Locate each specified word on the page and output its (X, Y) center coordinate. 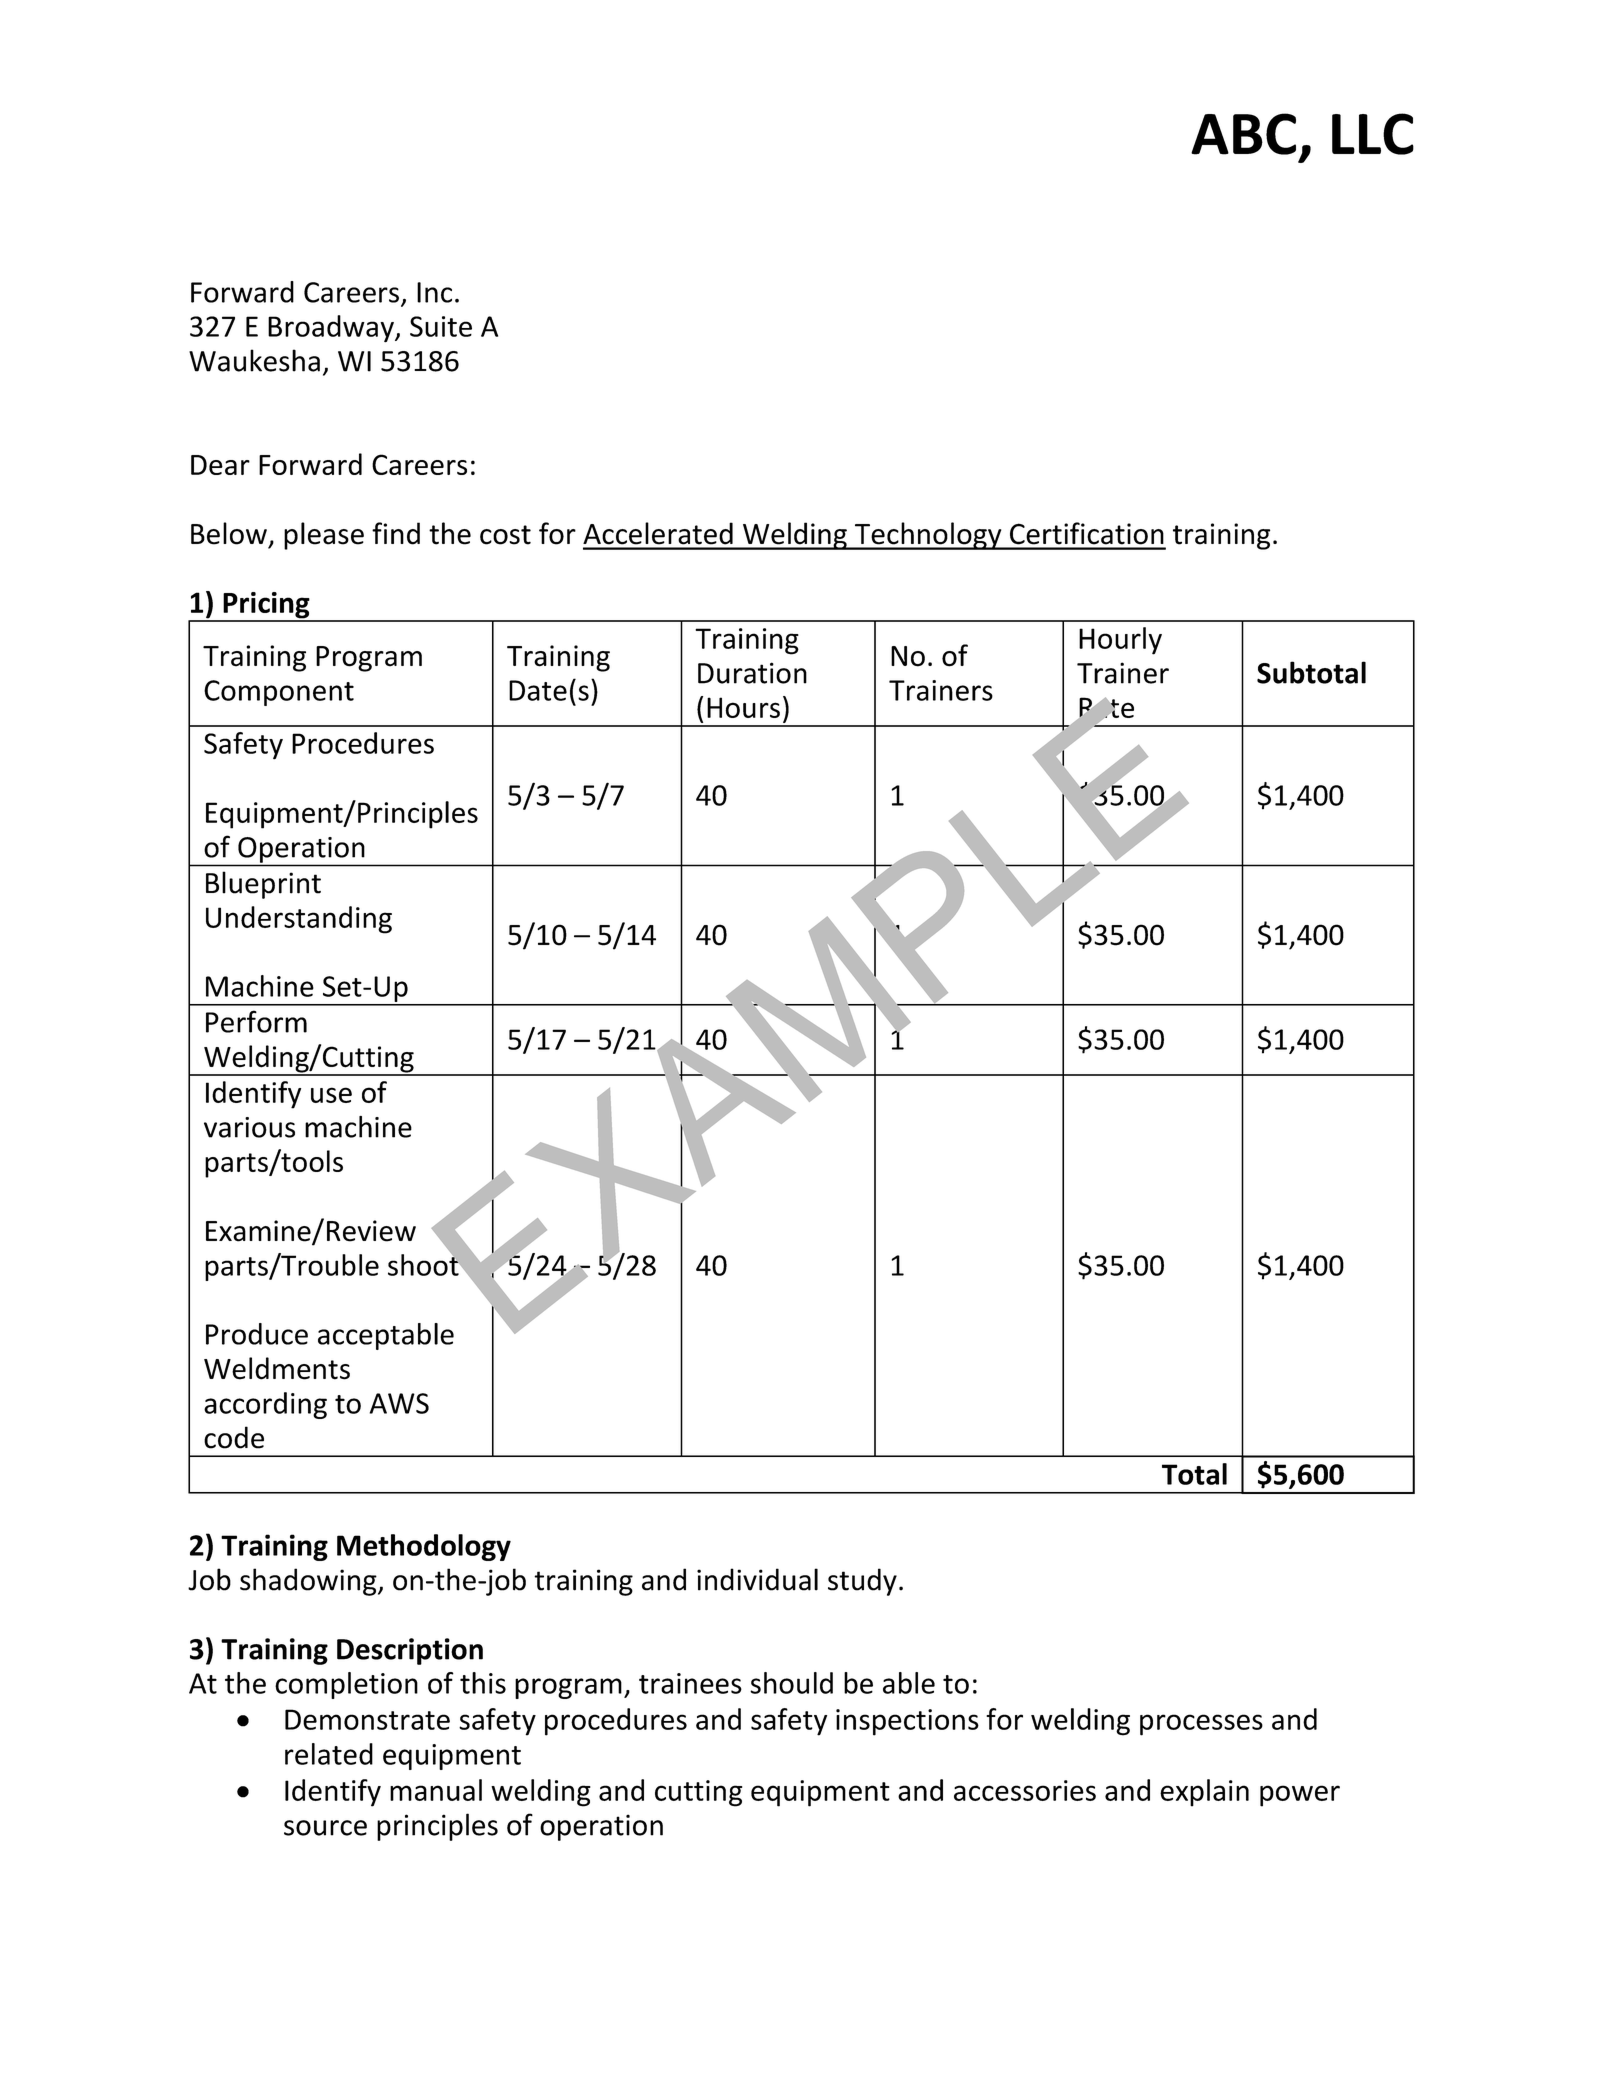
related (329, 1754)
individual (757, 1579)
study (862, 1582)
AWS (399, 1403)
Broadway (332, 329)
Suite (441, 326)
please (324, 536)
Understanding (299, 920)
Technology (928, 536)
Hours (743, 707)
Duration (752, 673)
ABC (1243, 134)
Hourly (1120, 641)
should (791, 1683)
